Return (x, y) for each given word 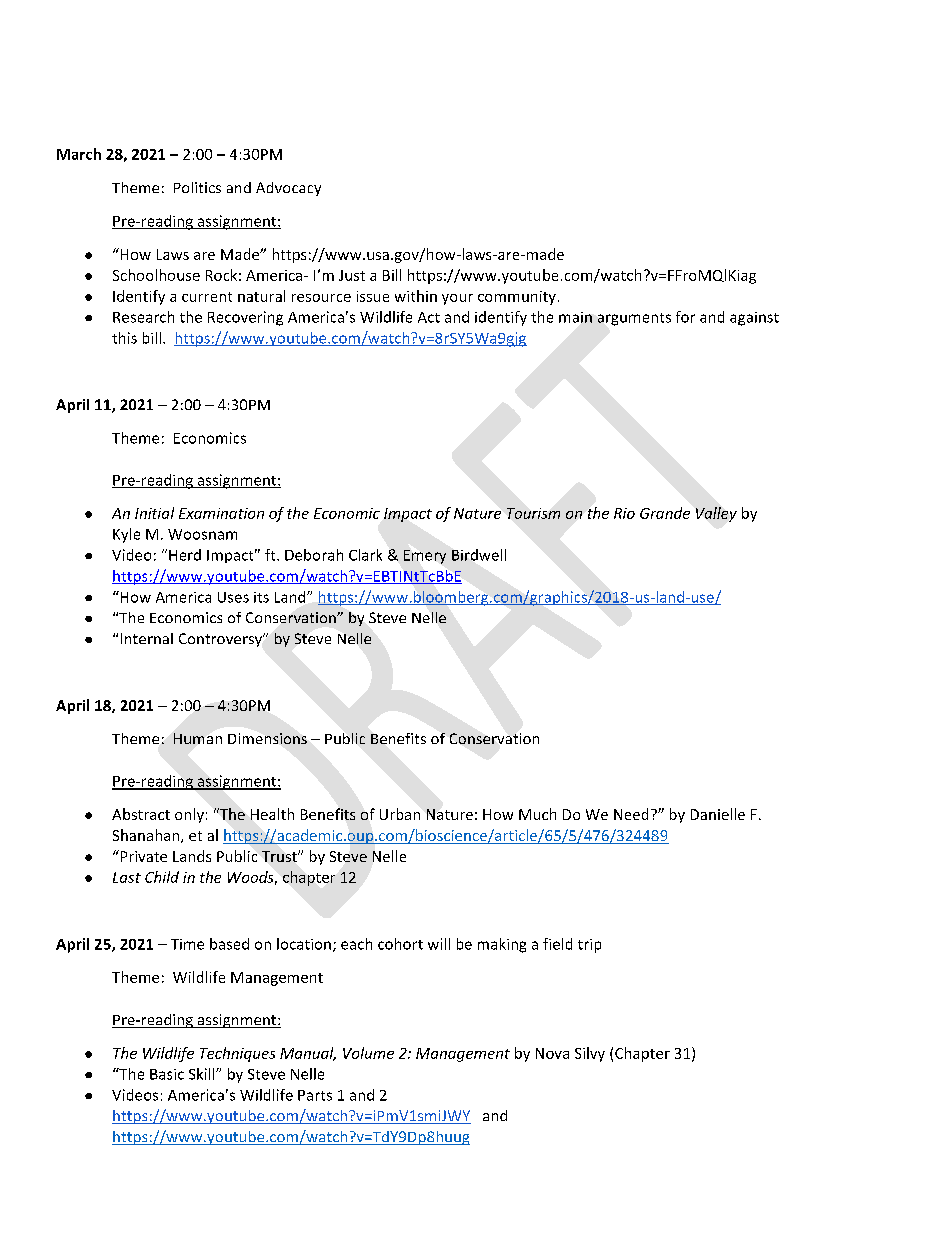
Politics (197, 187)
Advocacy (288, 189)
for (685, 317)
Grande (665, 513)
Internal (147, 638)
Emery (425, 557)
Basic (167, 1074)
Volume (368, 1053)
